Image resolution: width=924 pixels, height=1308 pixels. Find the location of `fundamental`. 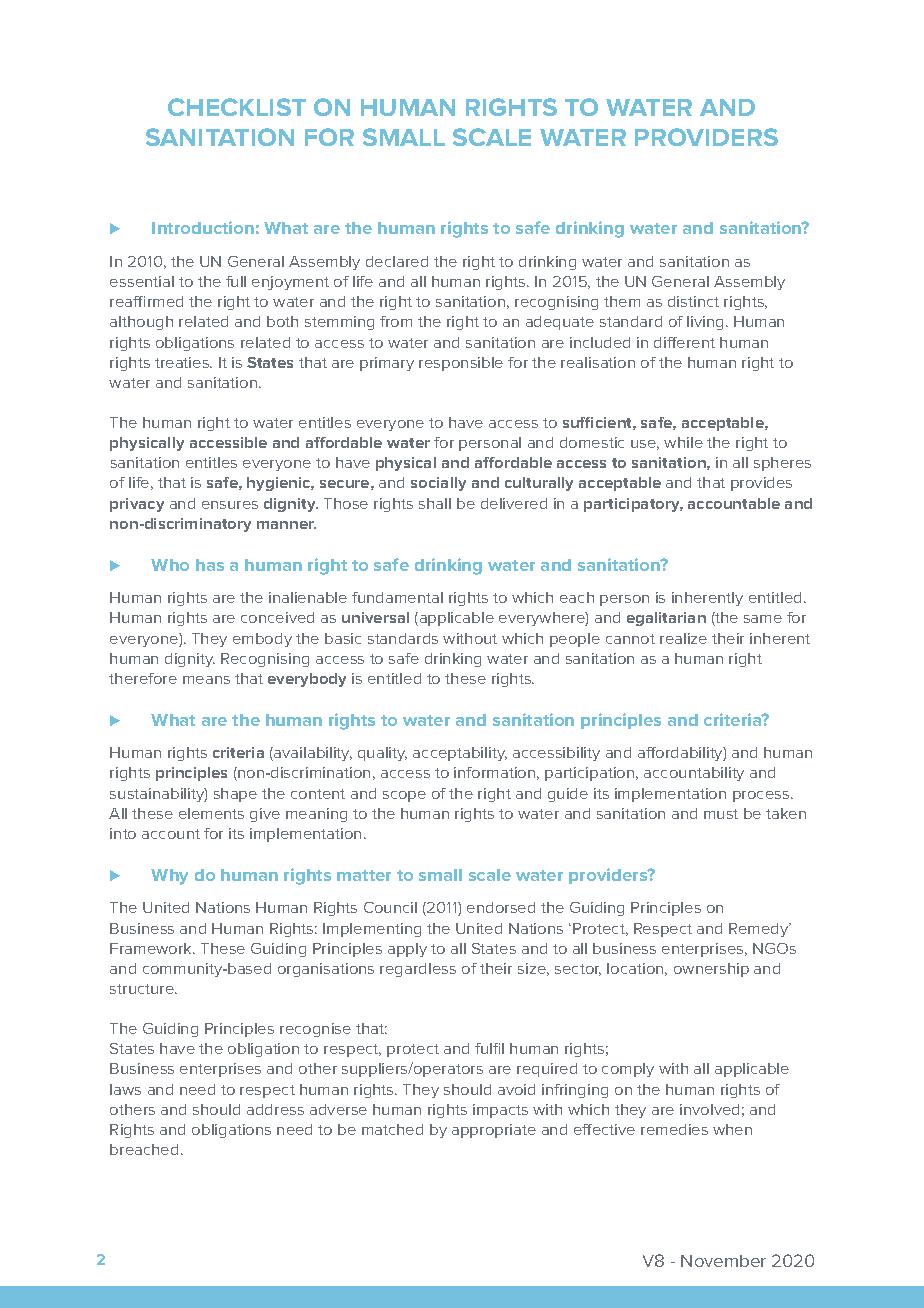

fundamental is located at coordinates (397, 597).
